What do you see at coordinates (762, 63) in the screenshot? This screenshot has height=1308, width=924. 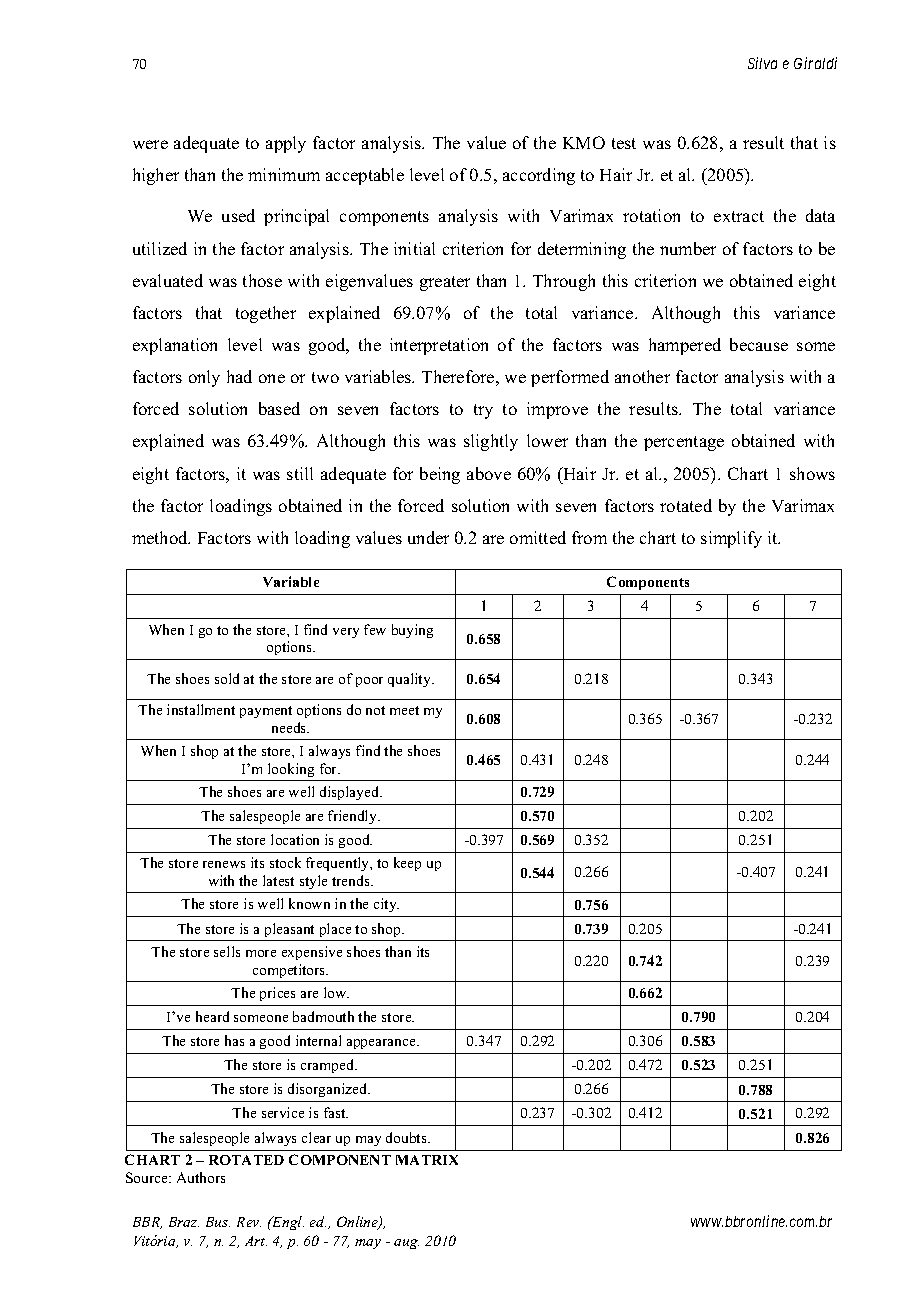 I see `Silva` at bounding box center [762, 63].
